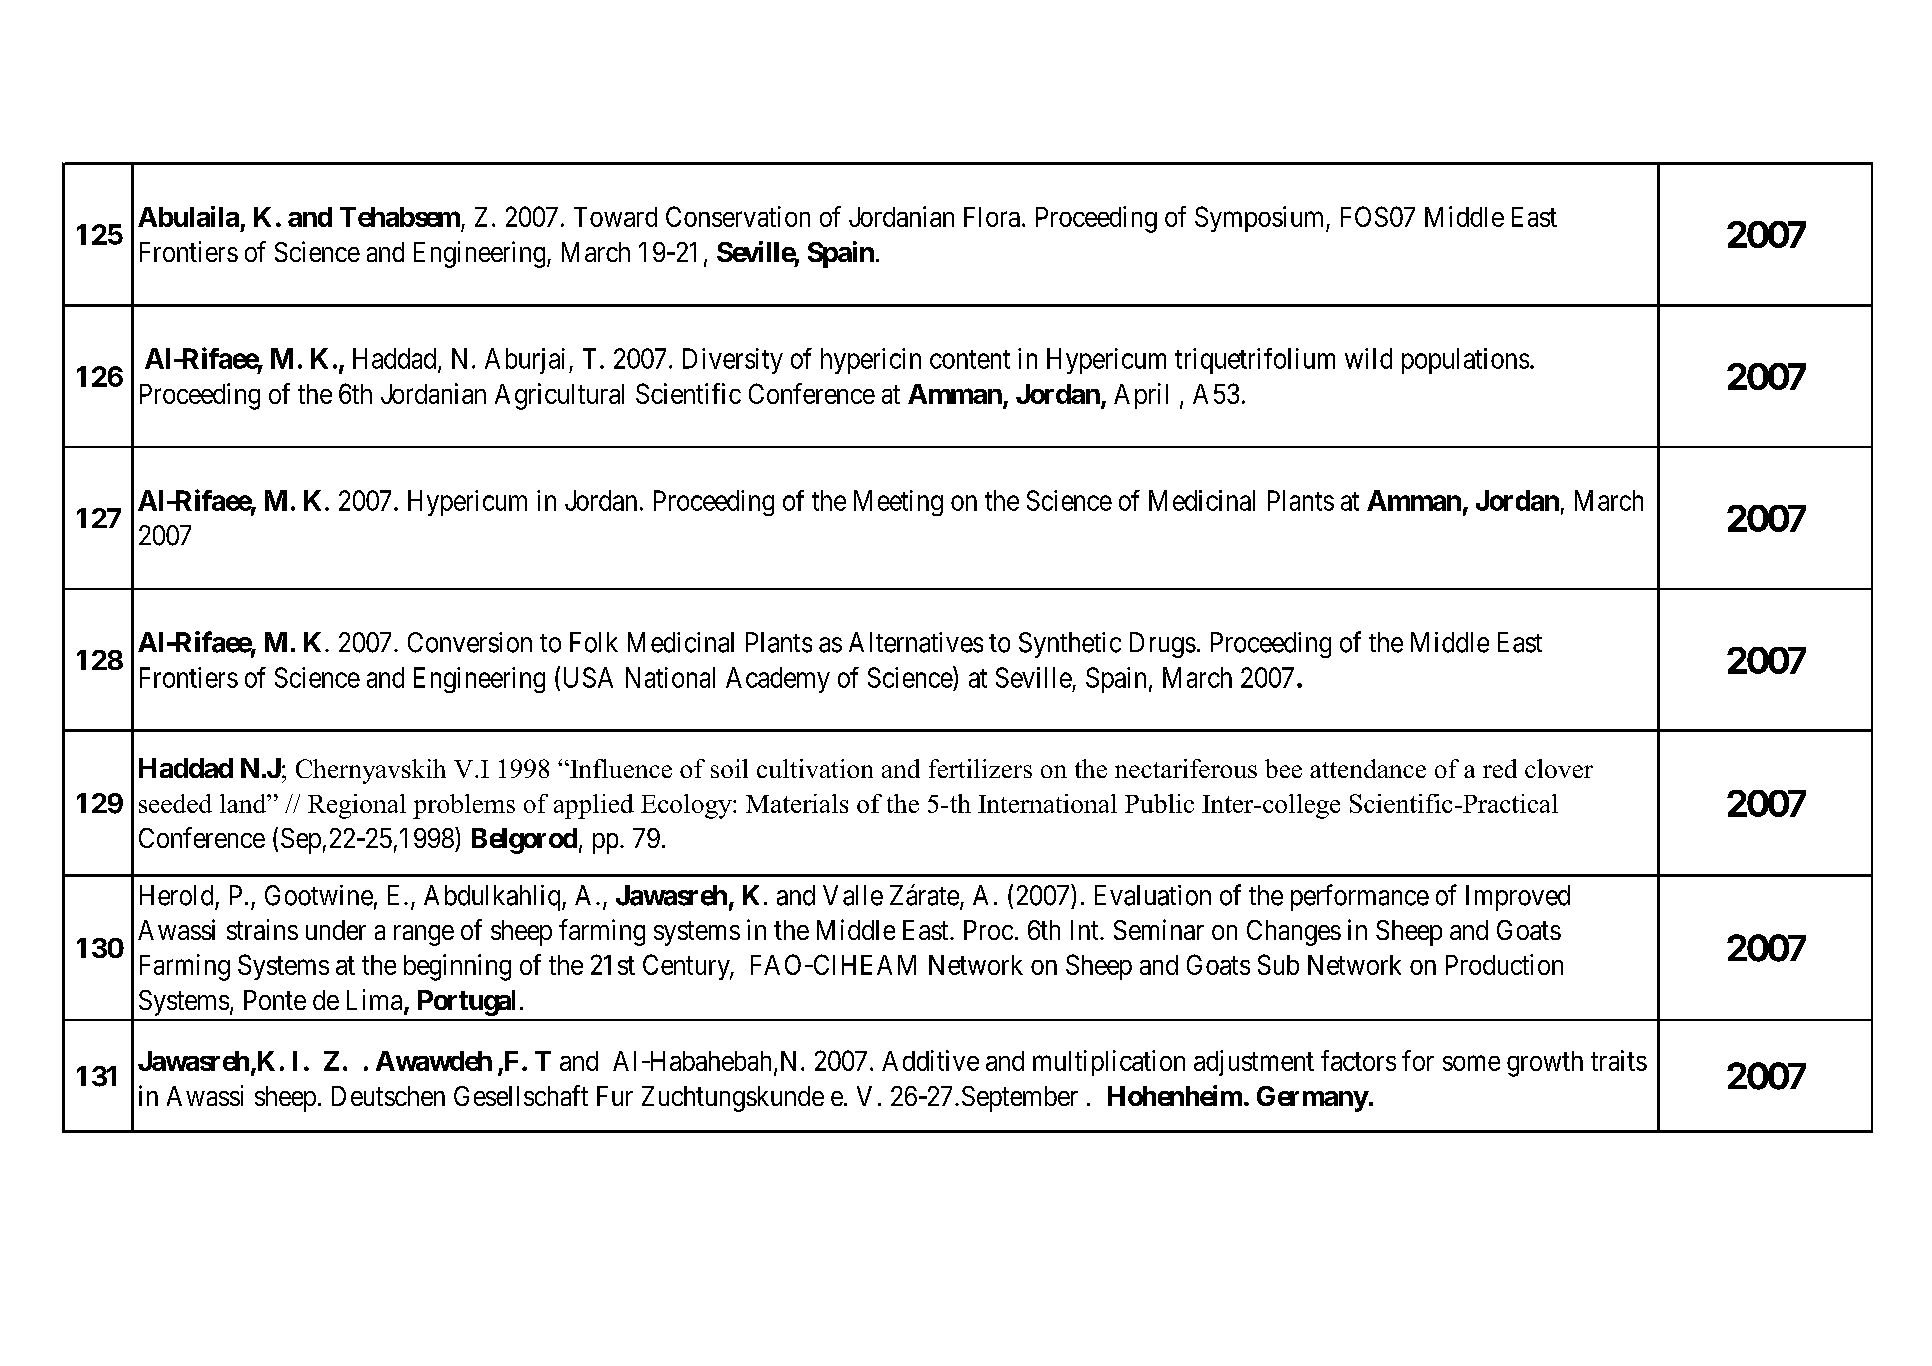 This image has height=1366, width=1932. I want to click on Toward, so click(615, 217).
